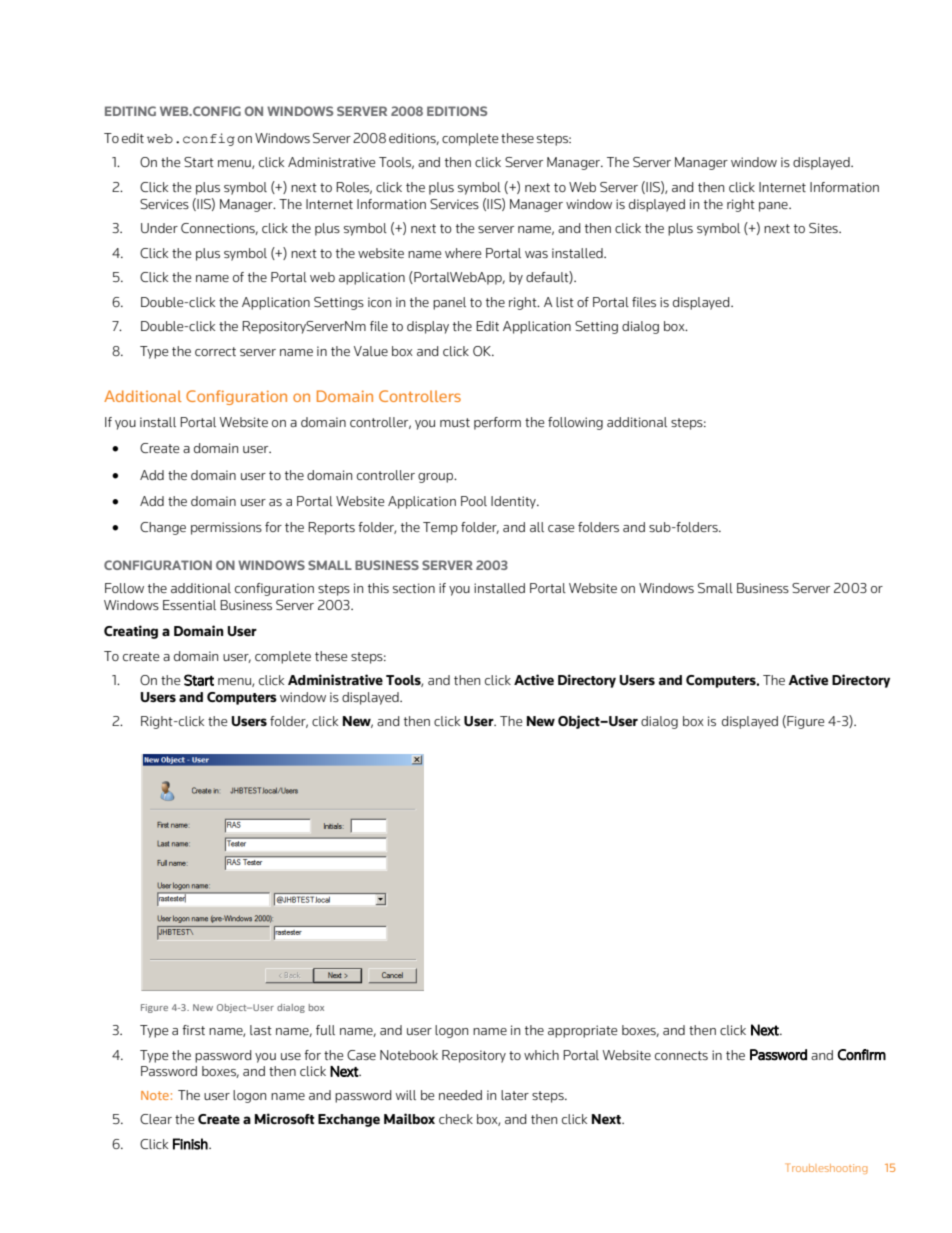 Image resolution: width=952 pixels, height=1233 pixels. What do you see at coordinates (861, 1055) in the screenshot?
I see `Confirm` at bounding box center [861, 1055].
